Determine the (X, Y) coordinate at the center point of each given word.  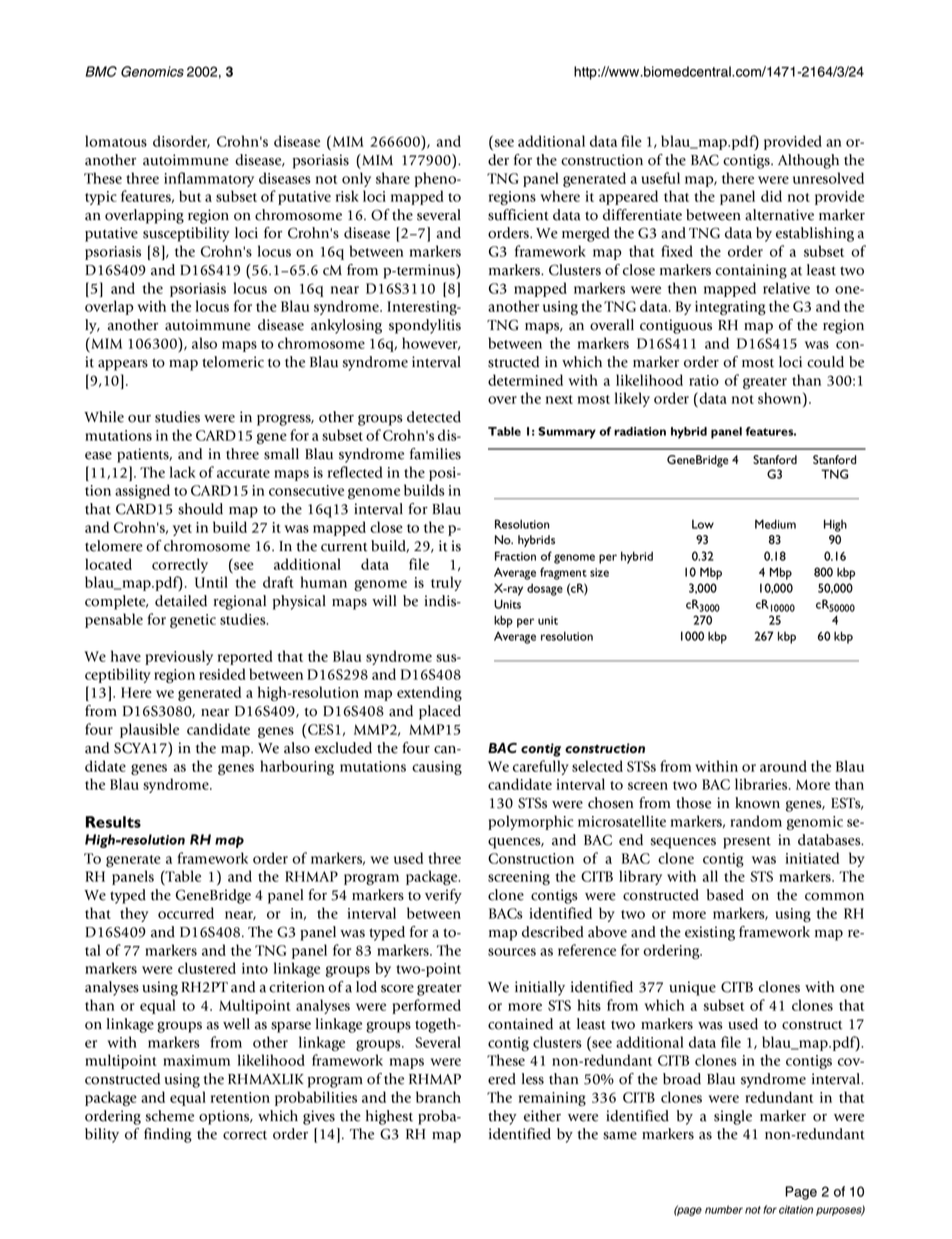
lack (182, 472)
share (393, 178)
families (435, 454)
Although (808, 161)
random (756, 821)
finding (168, 1135)
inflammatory (209, 179)
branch (438, 1097)
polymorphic (530, 822)
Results (113, 822)
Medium (775, 524)
